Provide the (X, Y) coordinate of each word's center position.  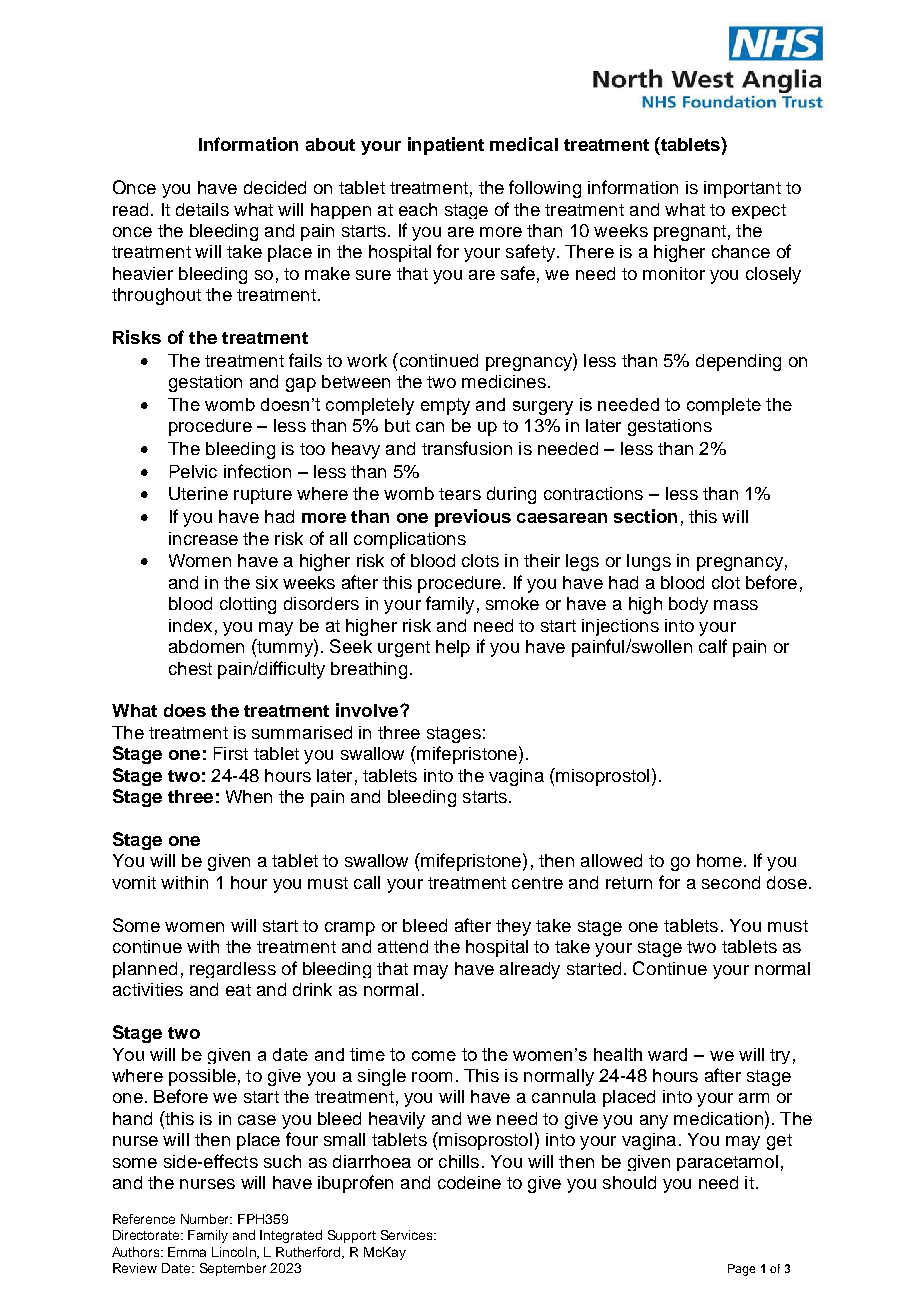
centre (537, 883)
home (719, 860)
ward (667, 1054)
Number (206, 1219)
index (190, 625)
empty (445, 406)
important (742, 189)
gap (301, 385)
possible (202, 1077)
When (249, 796)
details (202, 209)
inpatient (446, 146)
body (688, 605)
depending (738, 362)
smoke (512, 603)
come (434, 1056)
